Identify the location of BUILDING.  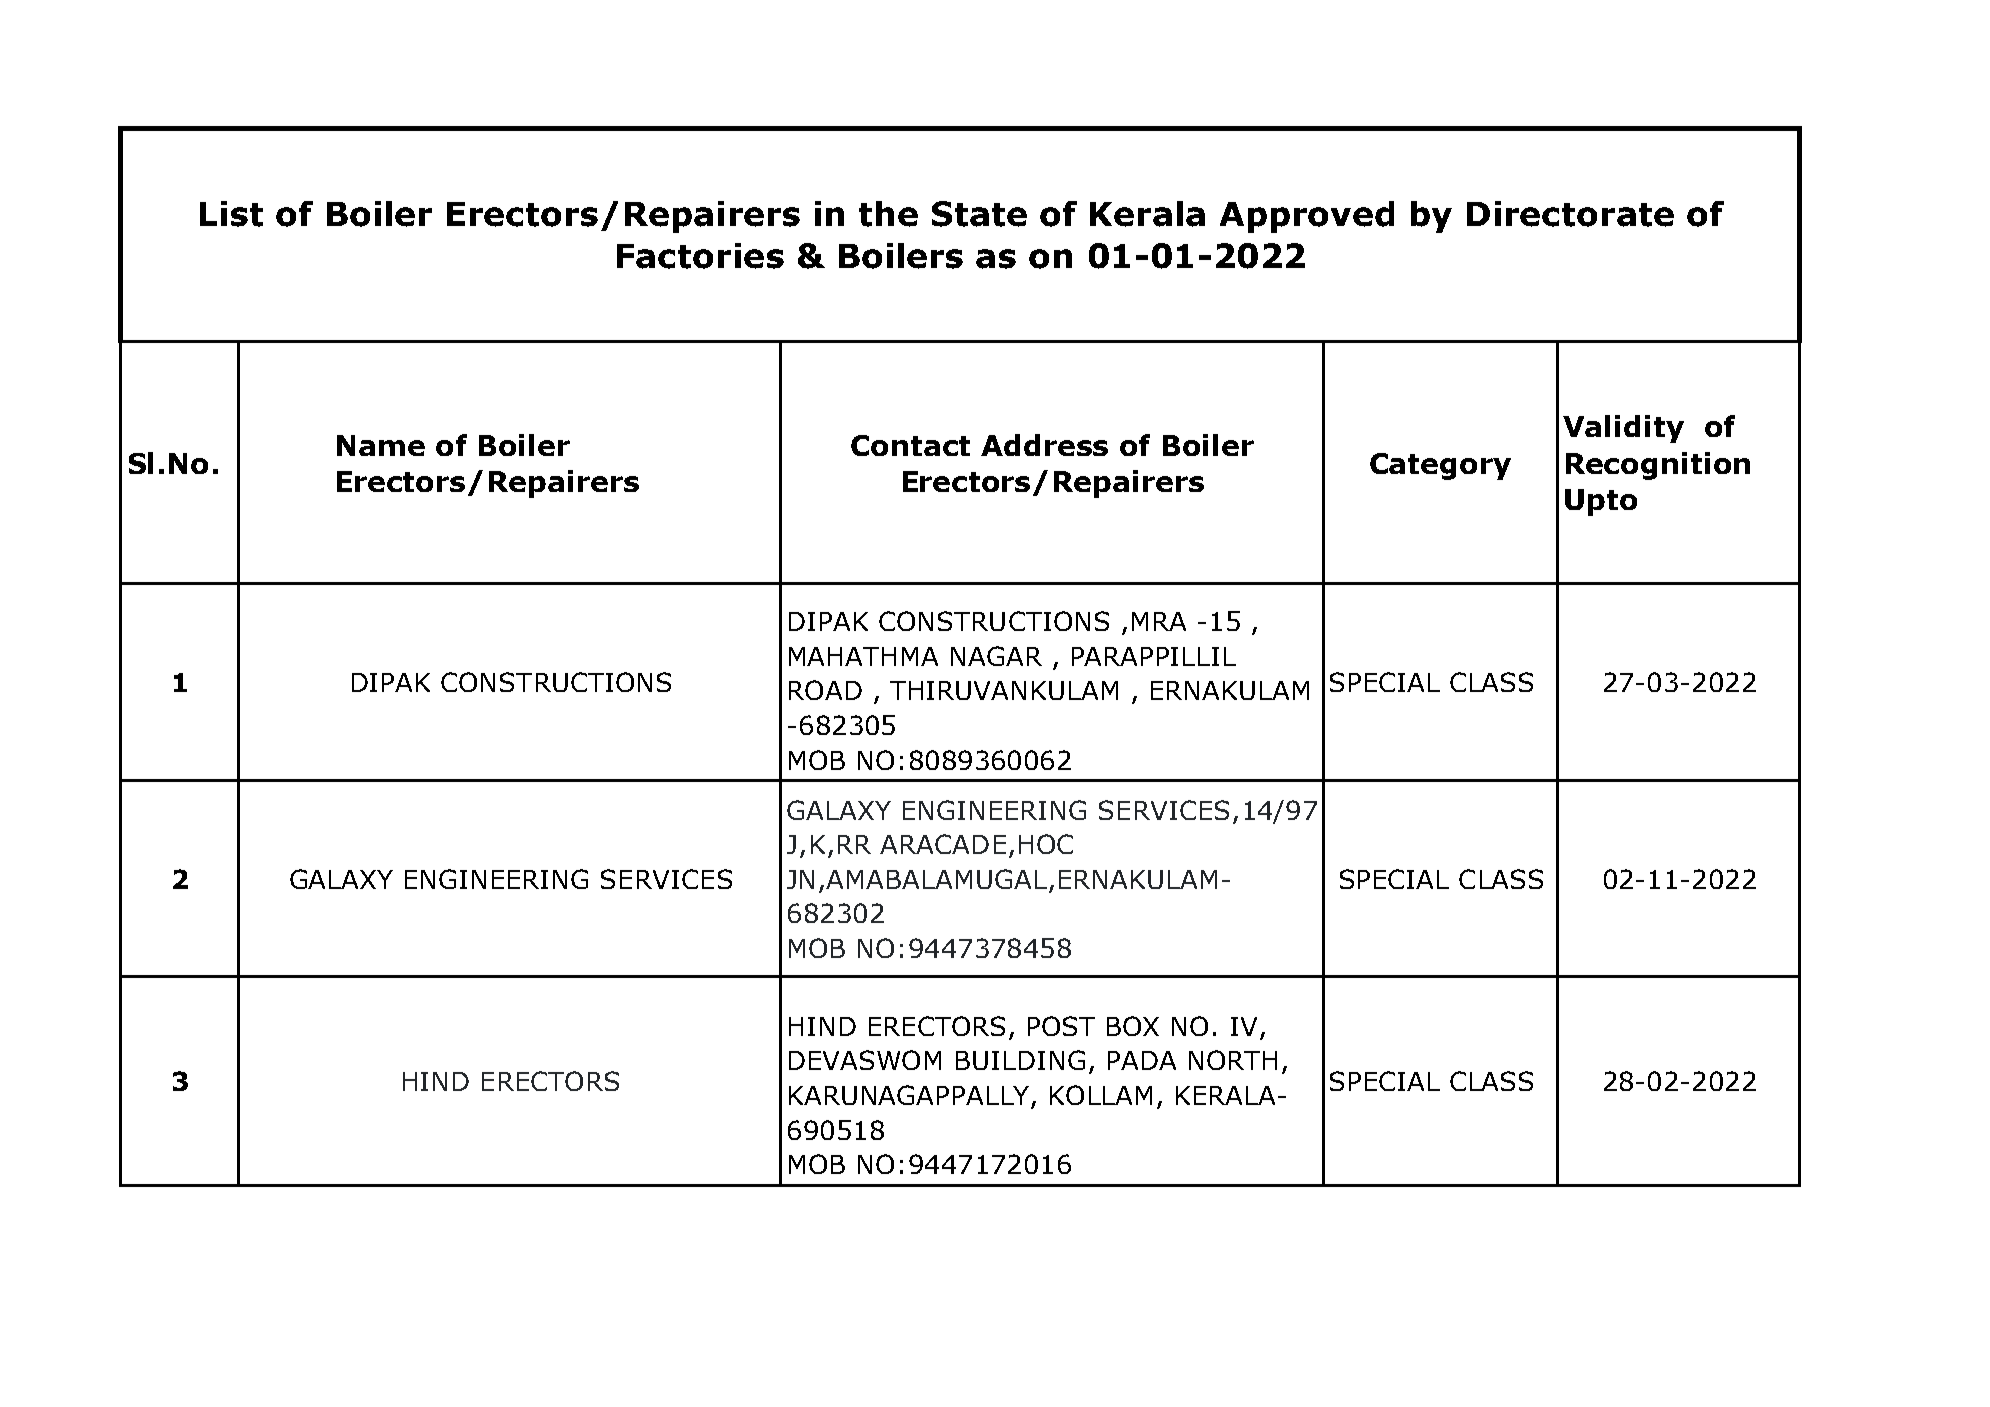
(1020, 1060).
